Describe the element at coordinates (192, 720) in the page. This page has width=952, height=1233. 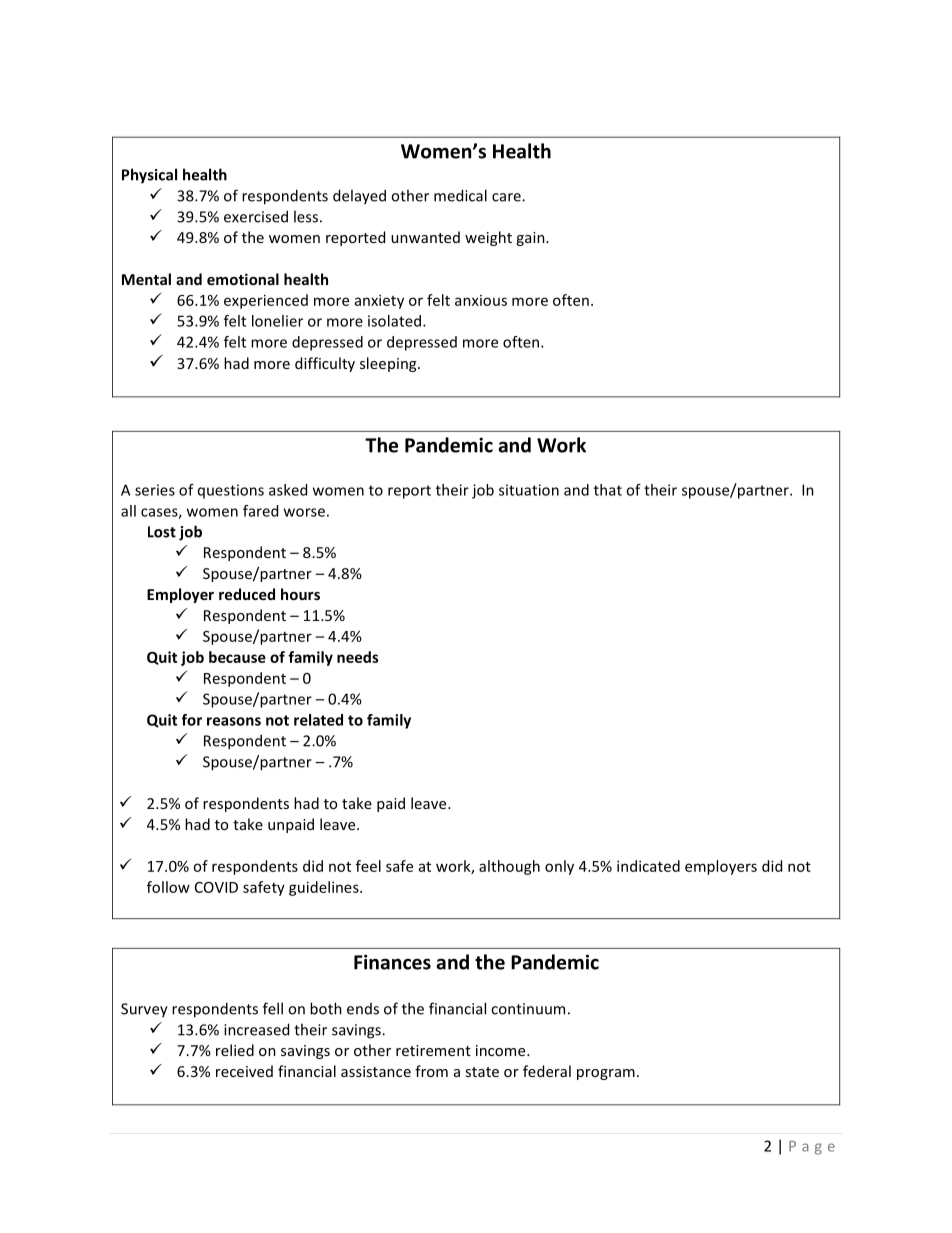
I see `for` at that location.
